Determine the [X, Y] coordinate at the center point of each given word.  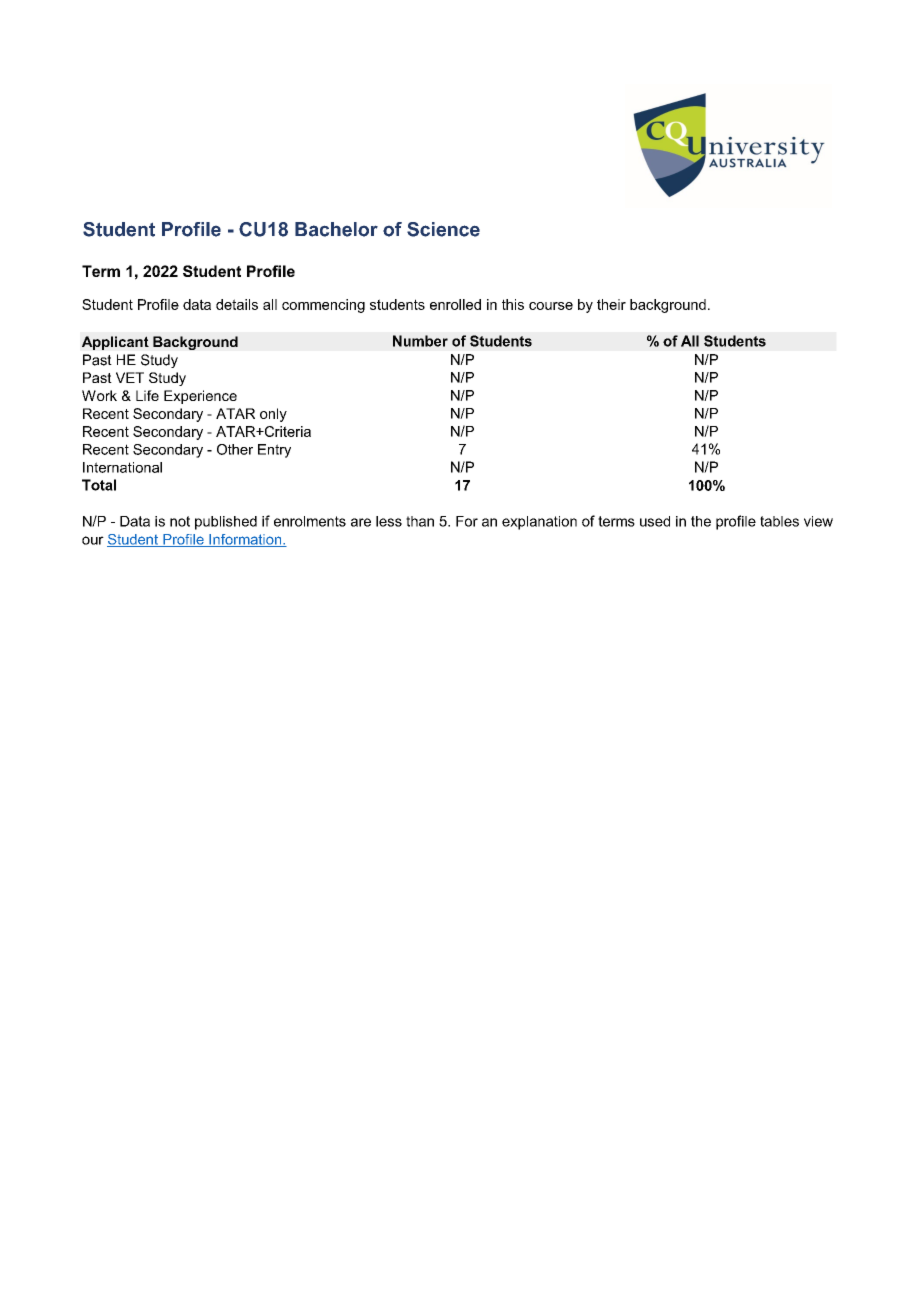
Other [235, 449]
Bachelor [336, 229]
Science [443, 229]
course [551, 306]
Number [420, 341]
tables [779, 521]
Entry [274, 451]
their [611, 304]
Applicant [115, 343]
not [180, 521]
